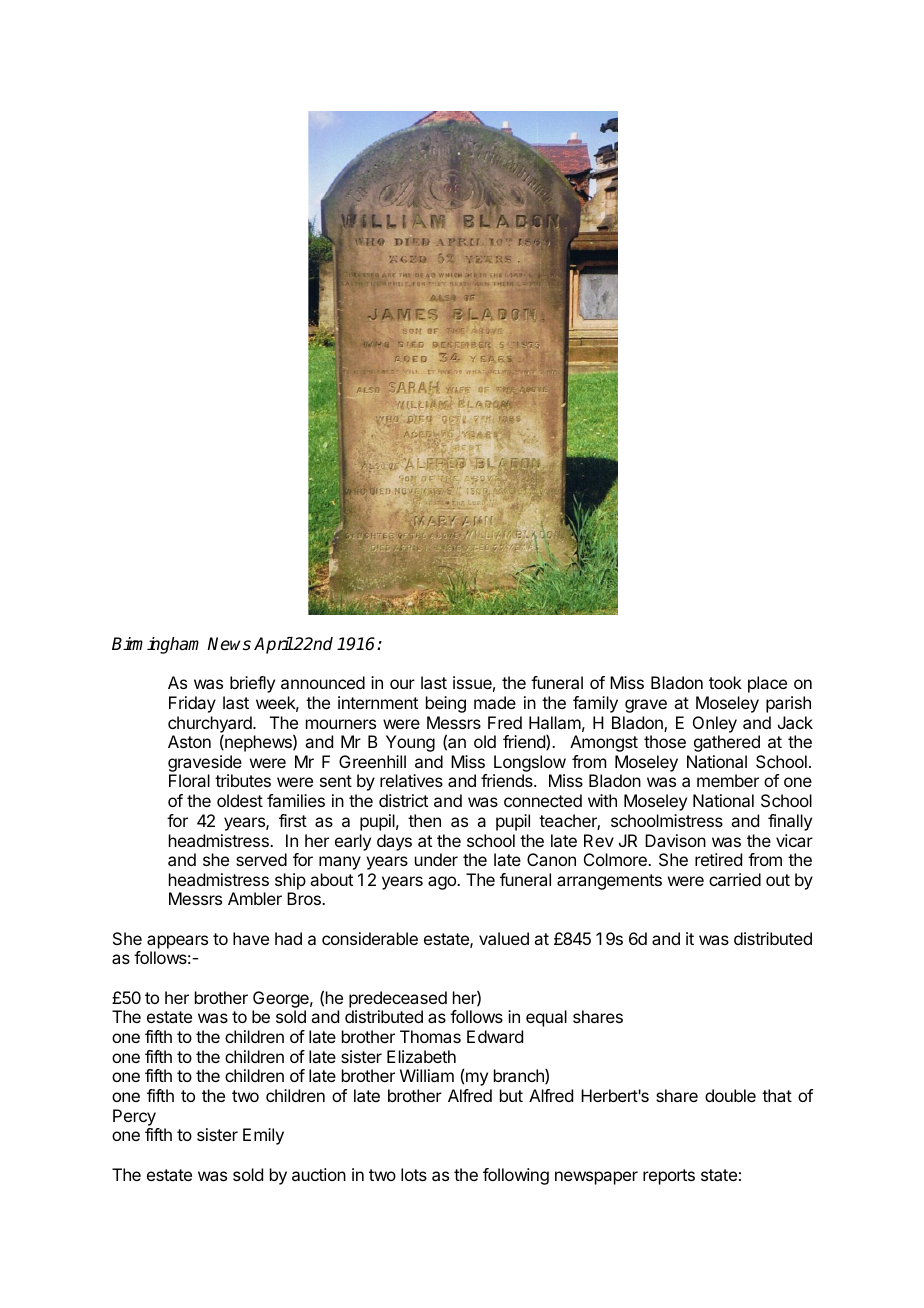  What do you see at coordinates (546, 1018) in the image?
I see `equal` at bounding box center [546, 1018].
